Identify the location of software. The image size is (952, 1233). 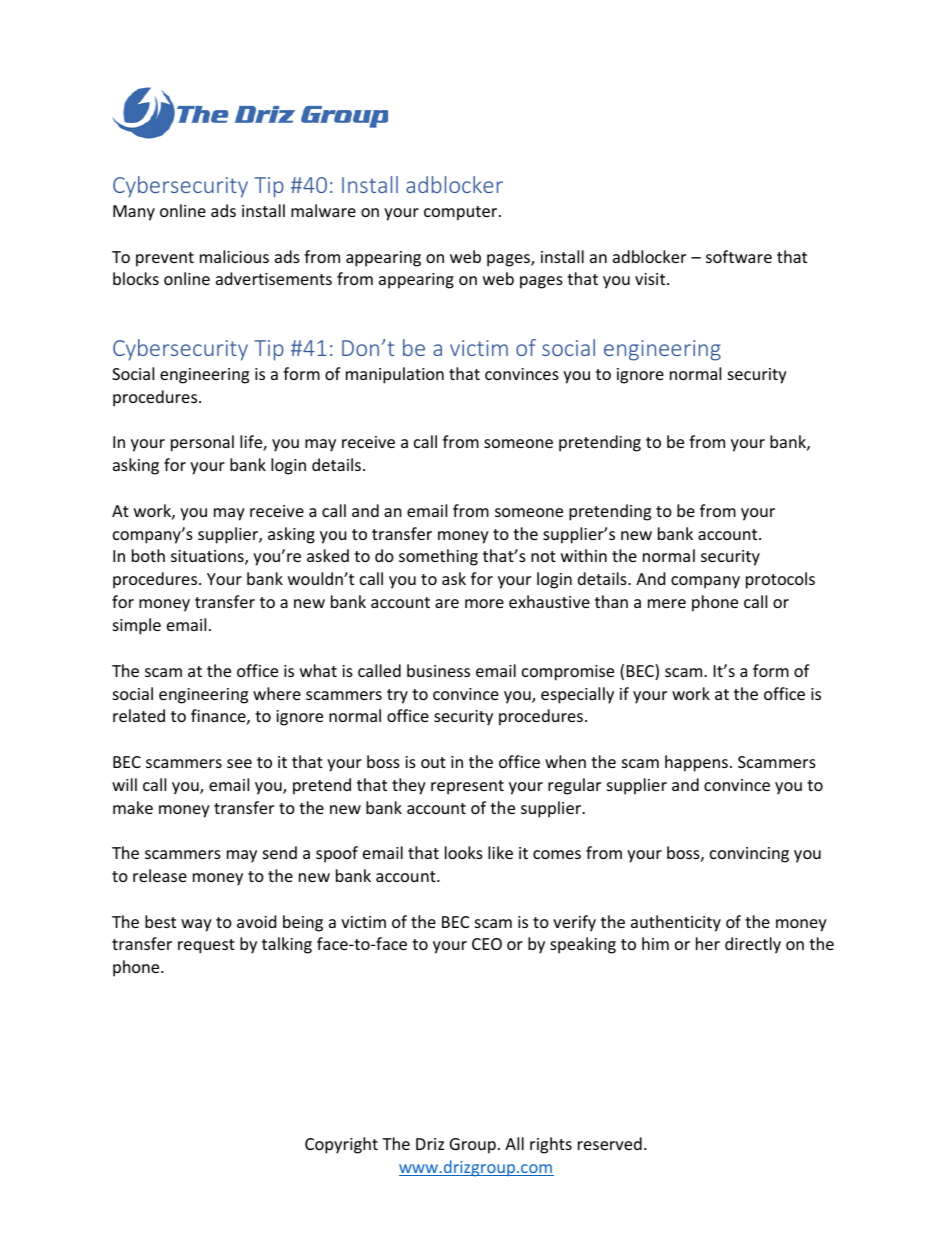
(739, 256).
